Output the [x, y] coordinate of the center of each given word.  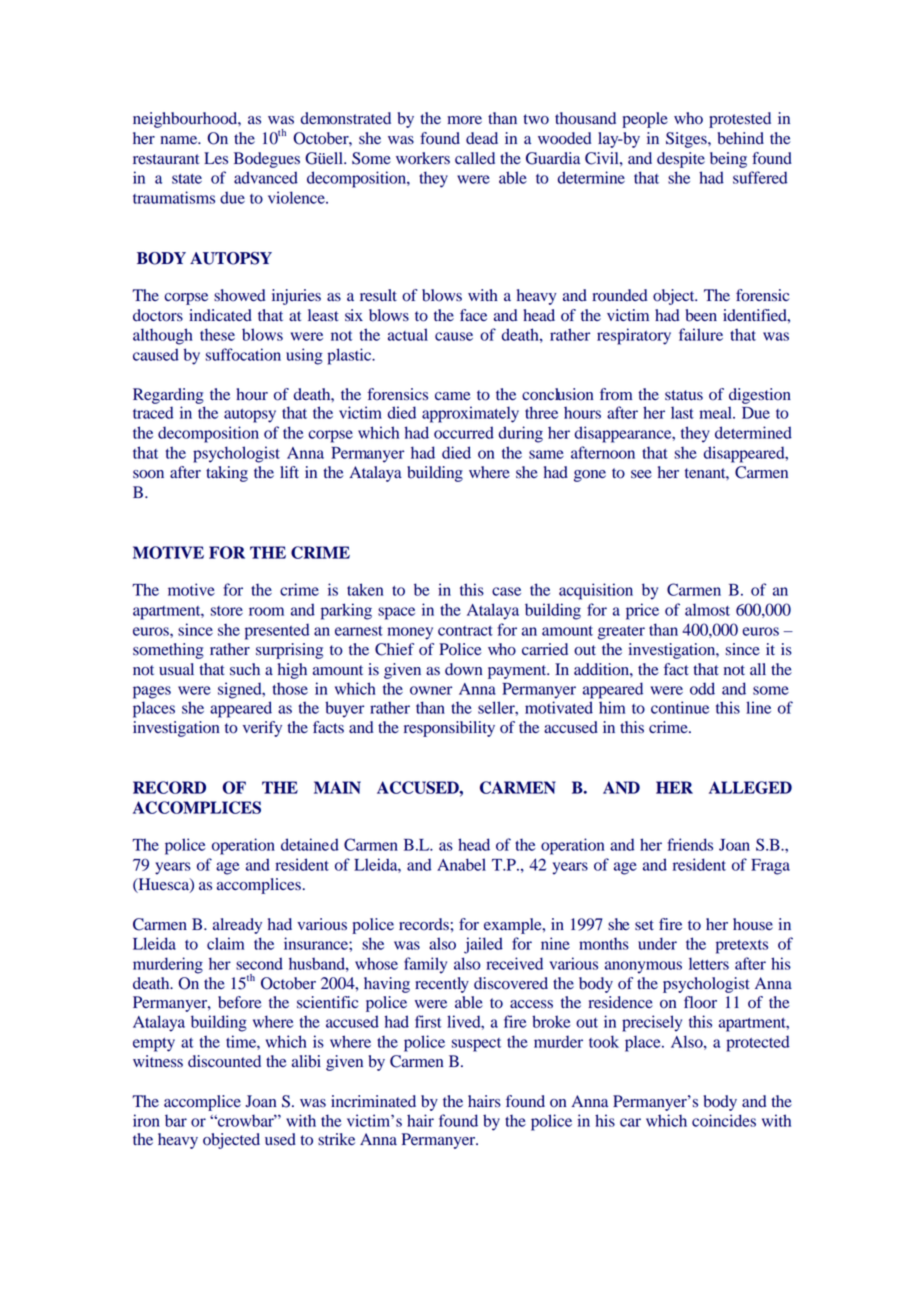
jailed [483, 945]
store [227, 611]
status [684, 395]
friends [690, 844]
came [453, 396]
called [475, 158]
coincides [724, 1120]
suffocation [243, 354]
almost [707, 609]
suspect [476, 1045]
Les [216, 158]
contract [465, 631]
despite [681, 160]
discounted [224, 1061]
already [237, 926]
